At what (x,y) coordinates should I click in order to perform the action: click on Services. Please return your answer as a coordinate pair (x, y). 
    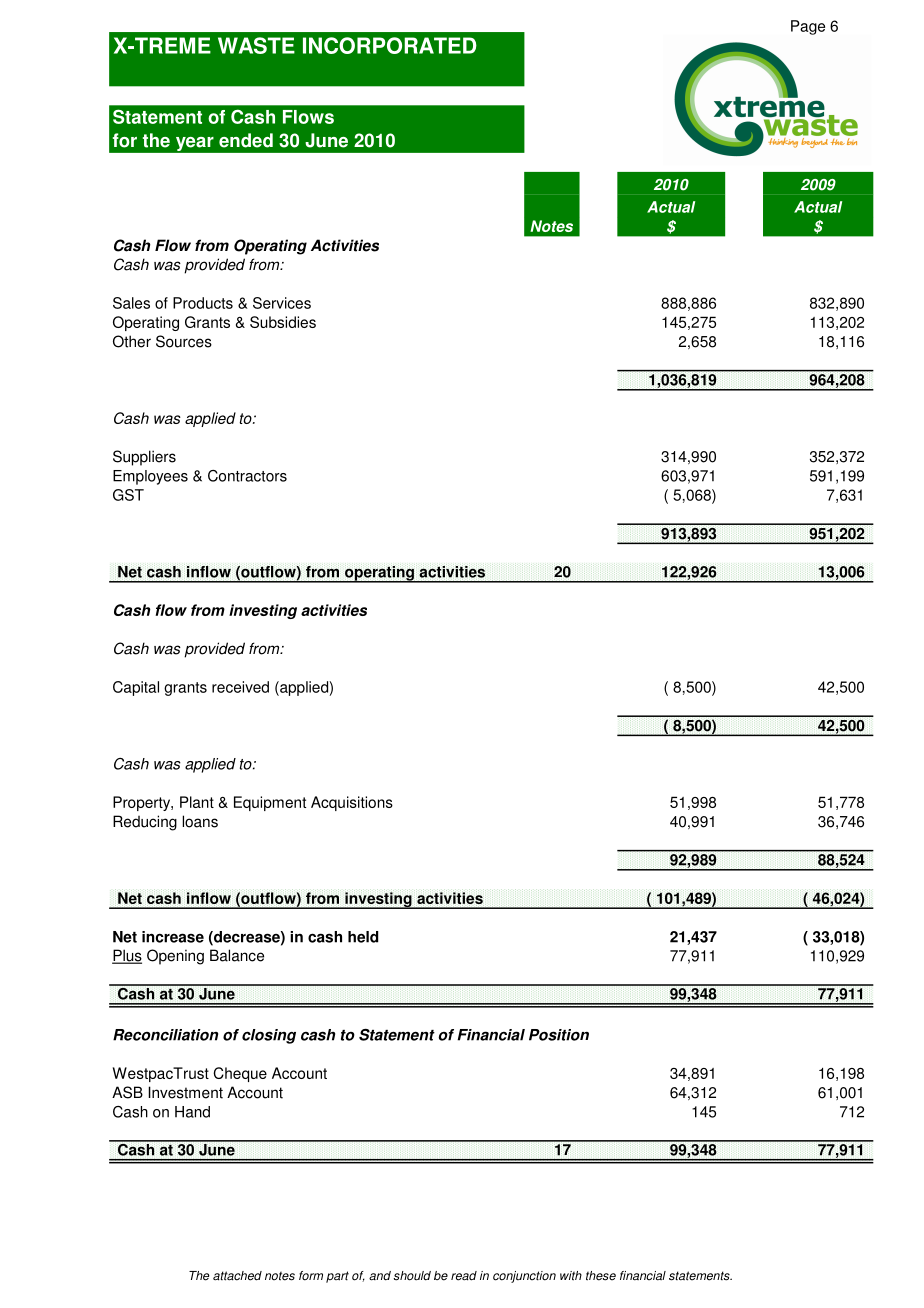
    Looking at the image, I should click on (282, 303).
